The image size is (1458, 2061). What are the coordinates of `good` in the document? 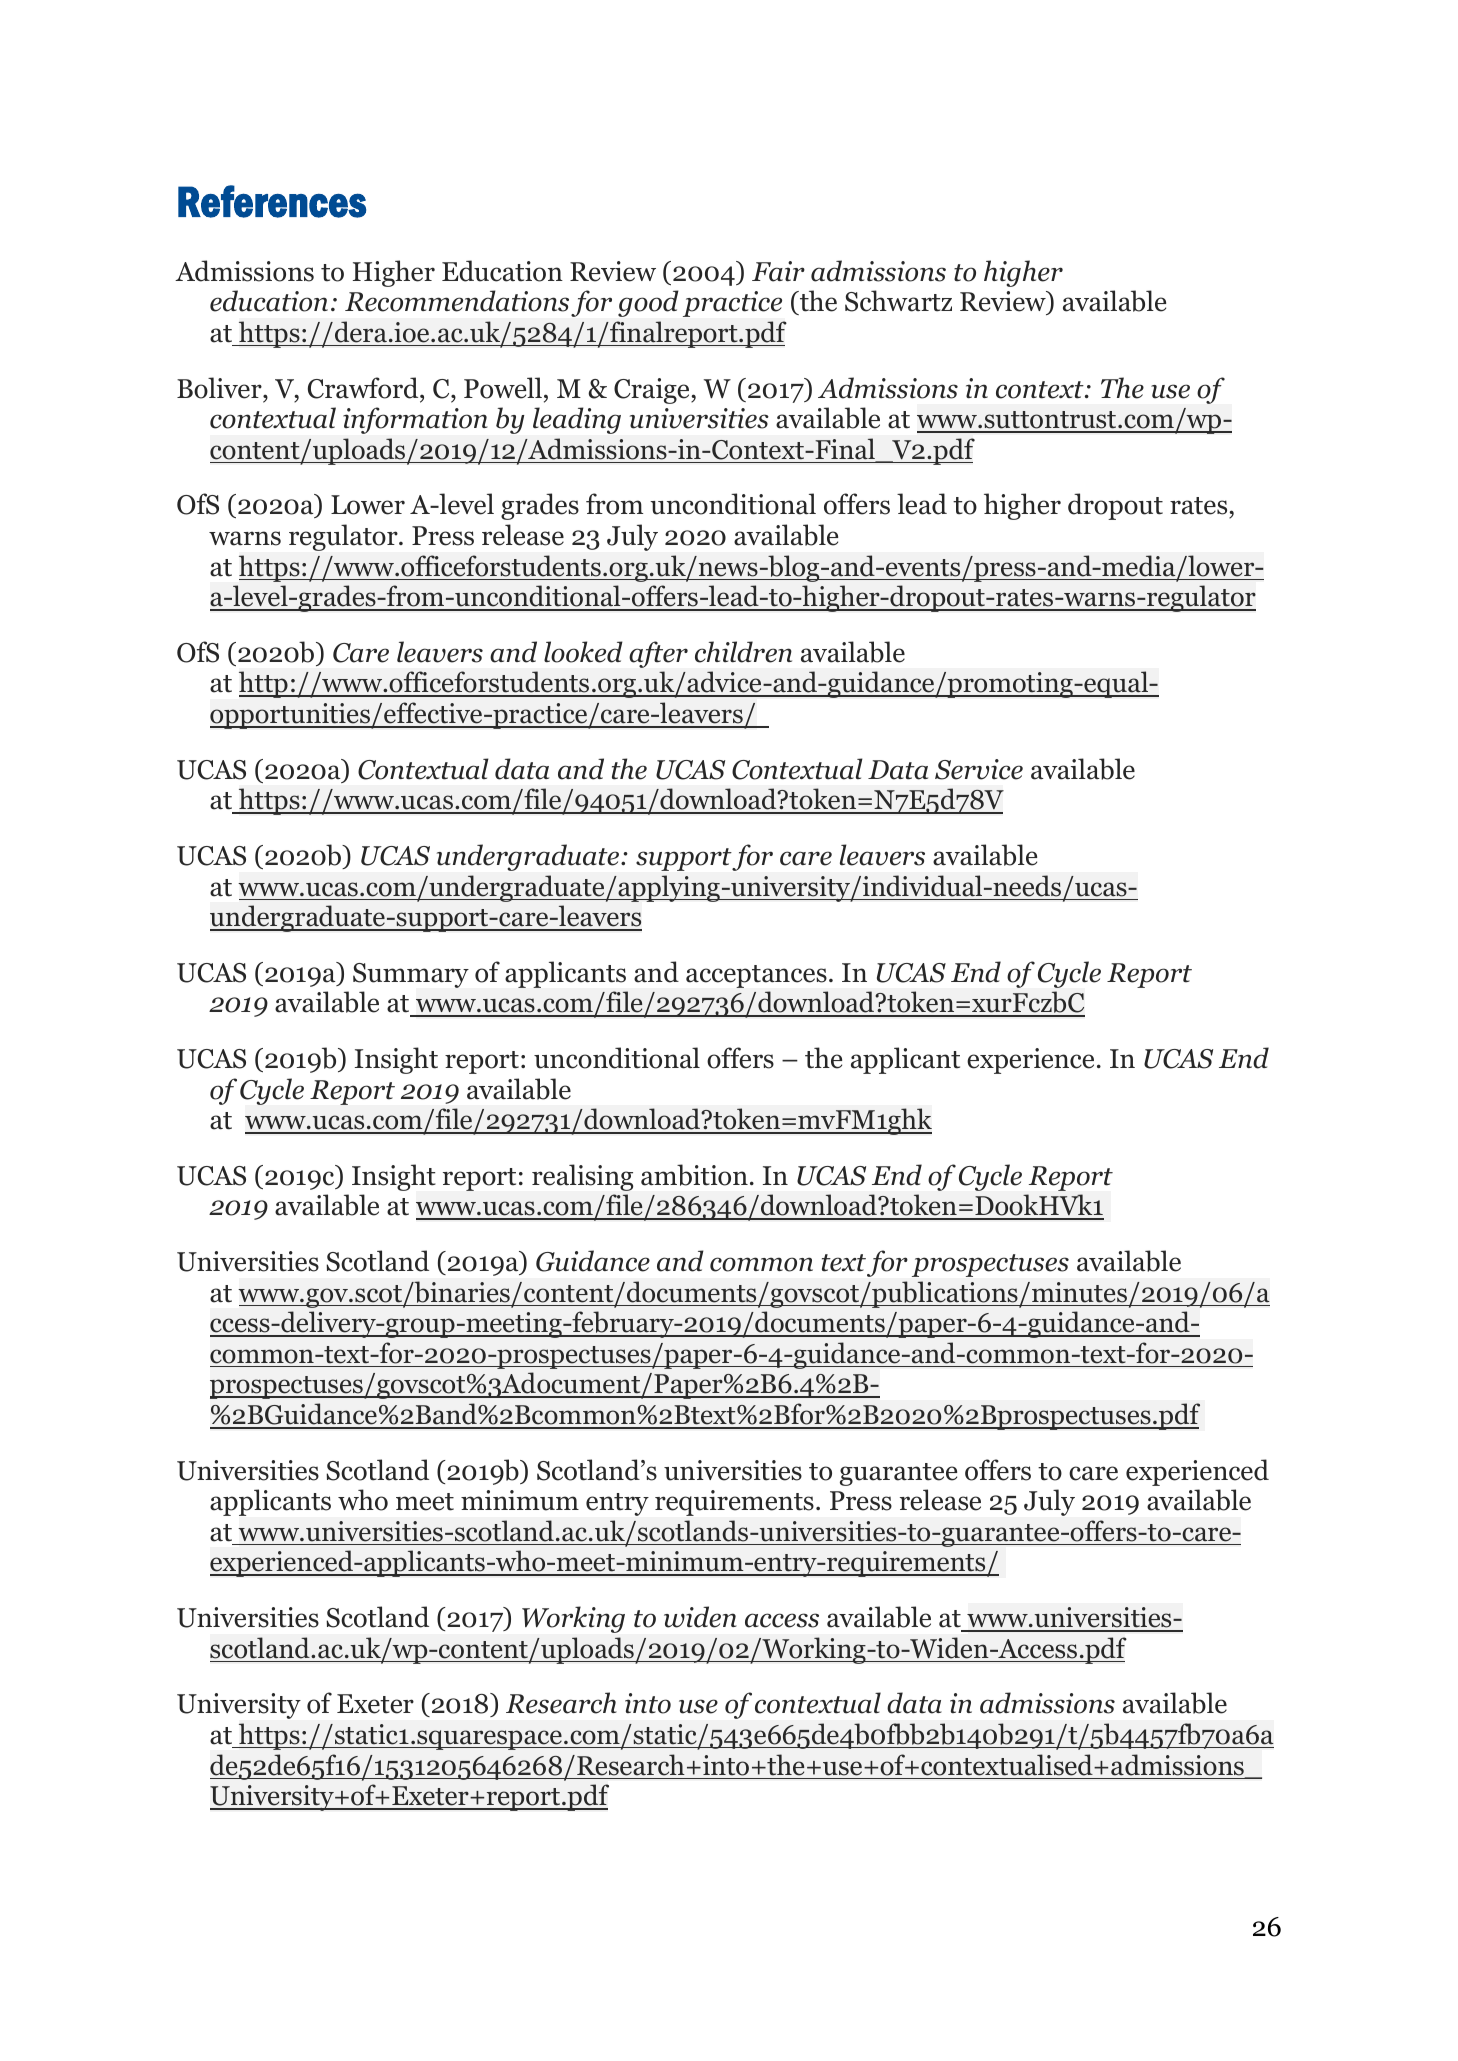 It's located at (648, 303).
